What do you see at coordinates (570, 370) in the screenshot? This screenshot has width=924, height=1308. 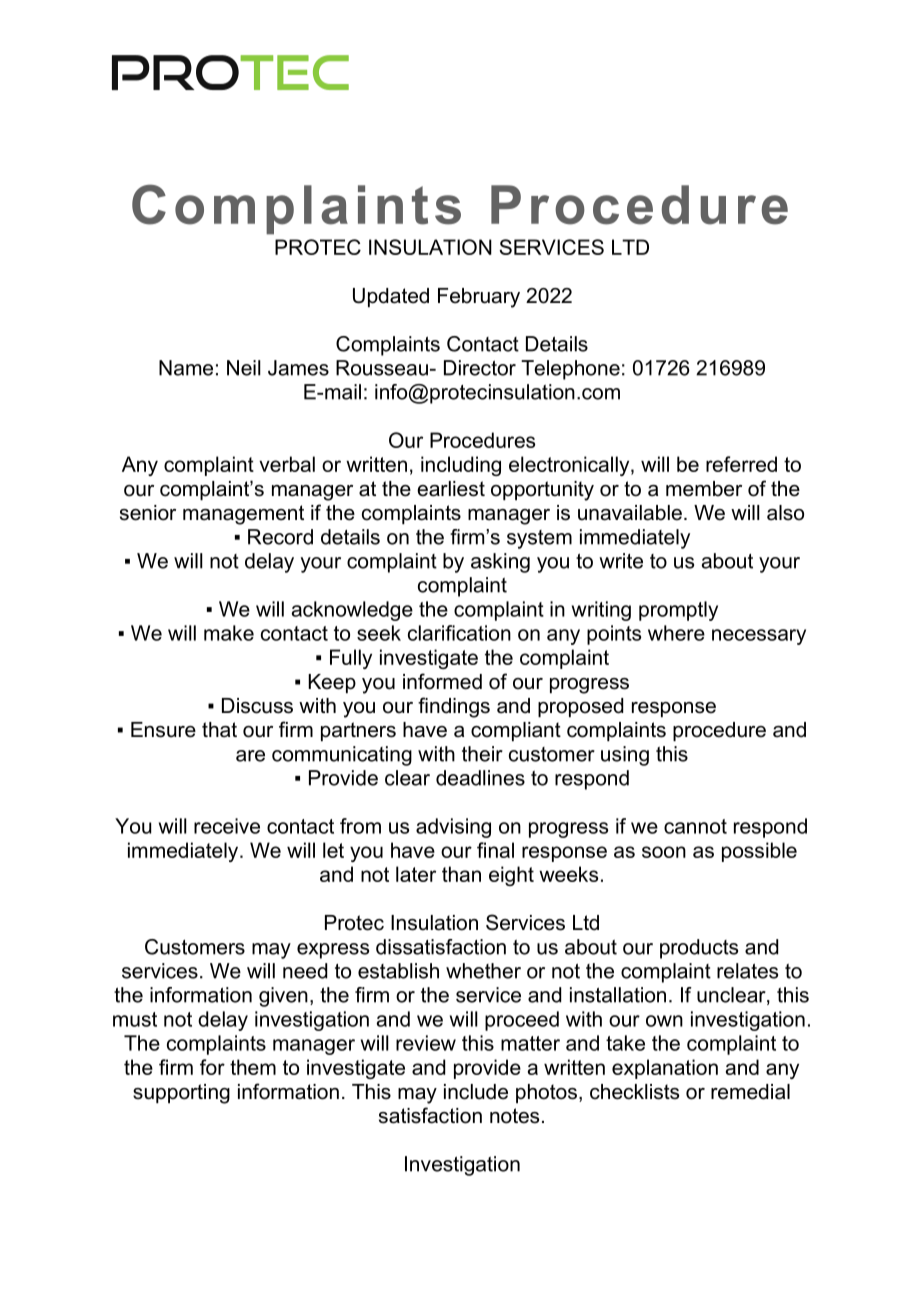 I see `Telephone` at bounding box center [570, 370].
